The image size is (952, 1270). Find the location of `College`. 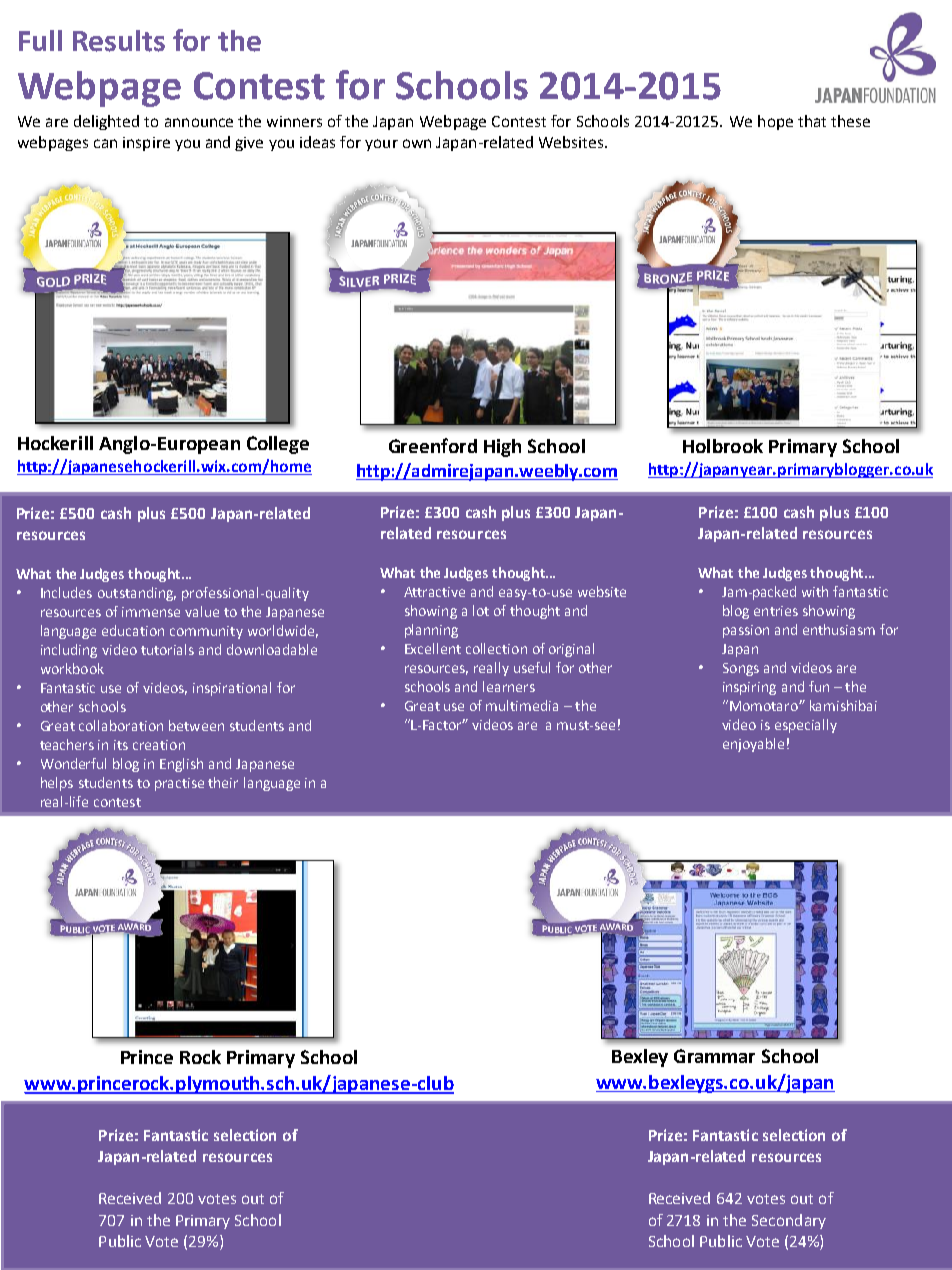

College is located at coordinates (278, 445).
